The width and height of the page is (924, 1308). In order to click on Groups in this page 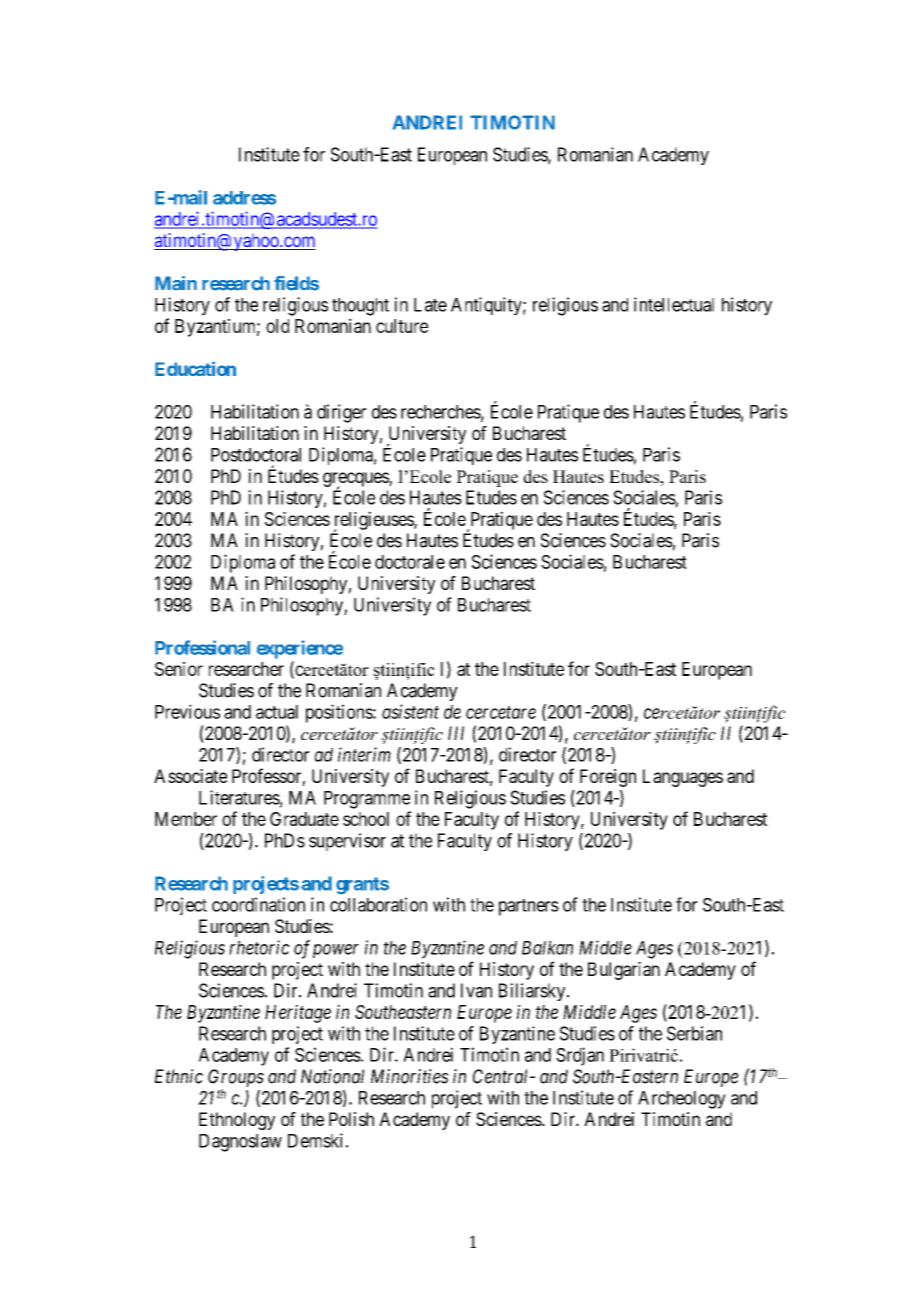, I will do `click(236, 1078)`.
